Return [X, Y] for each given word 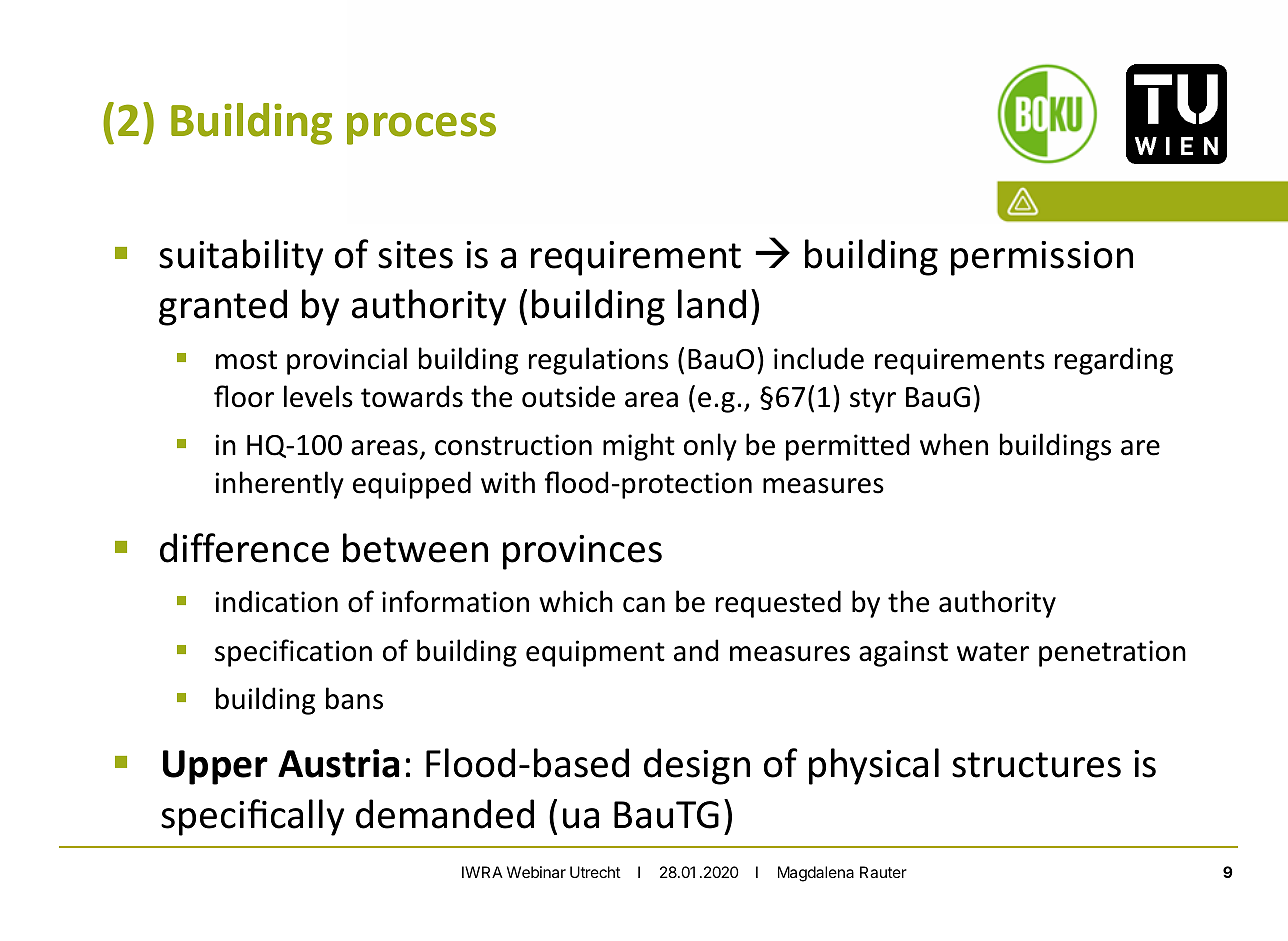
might [639, 447]
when [954, 444]
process [421, 128]
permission [1042, 258]
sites [415, 255]
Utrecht [595, 872]
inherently [280, 485]
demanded [445, 814]
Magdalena [816, 874]
